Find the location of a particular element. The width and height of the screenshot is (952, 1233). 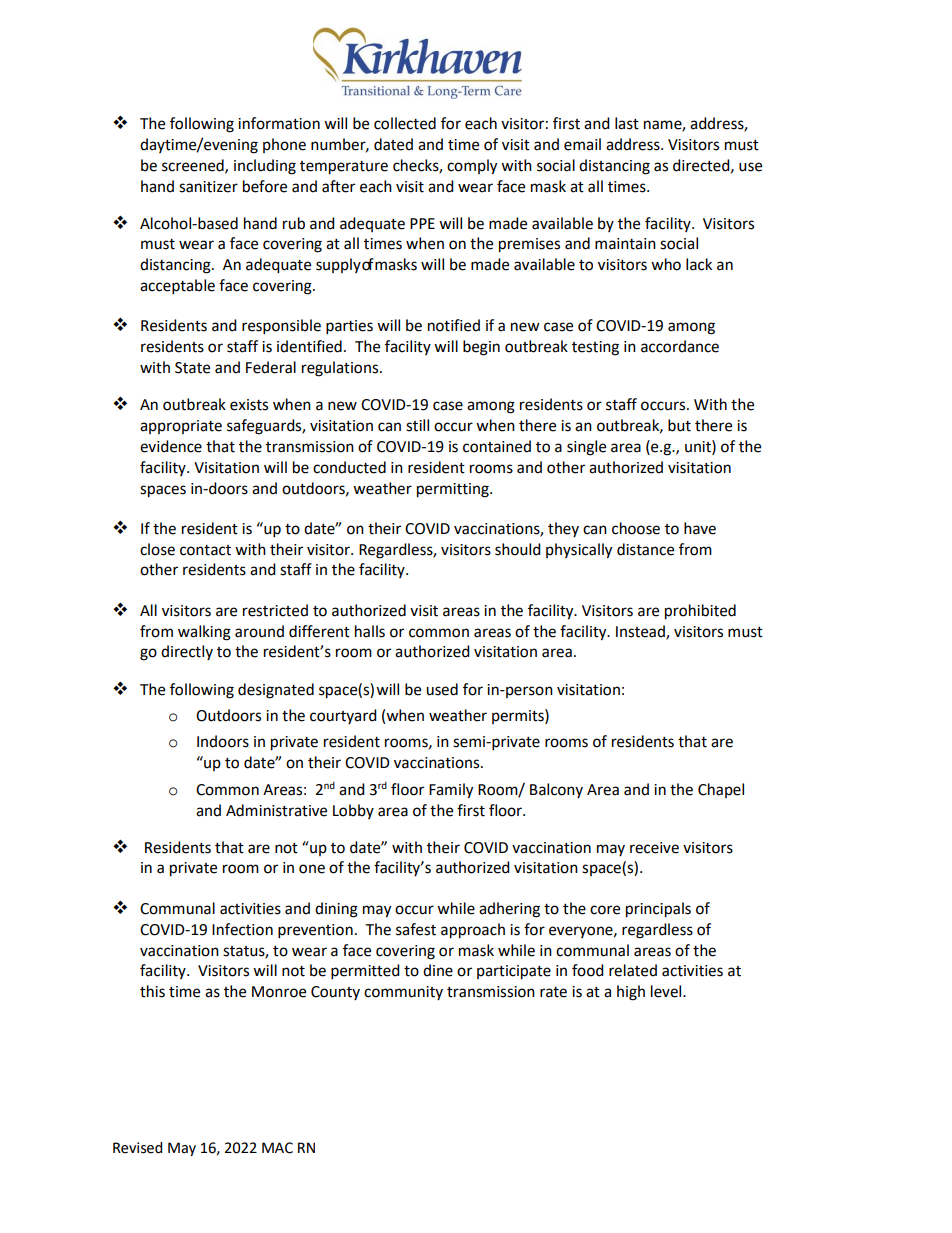

last is located at coordinates (627, 123).
